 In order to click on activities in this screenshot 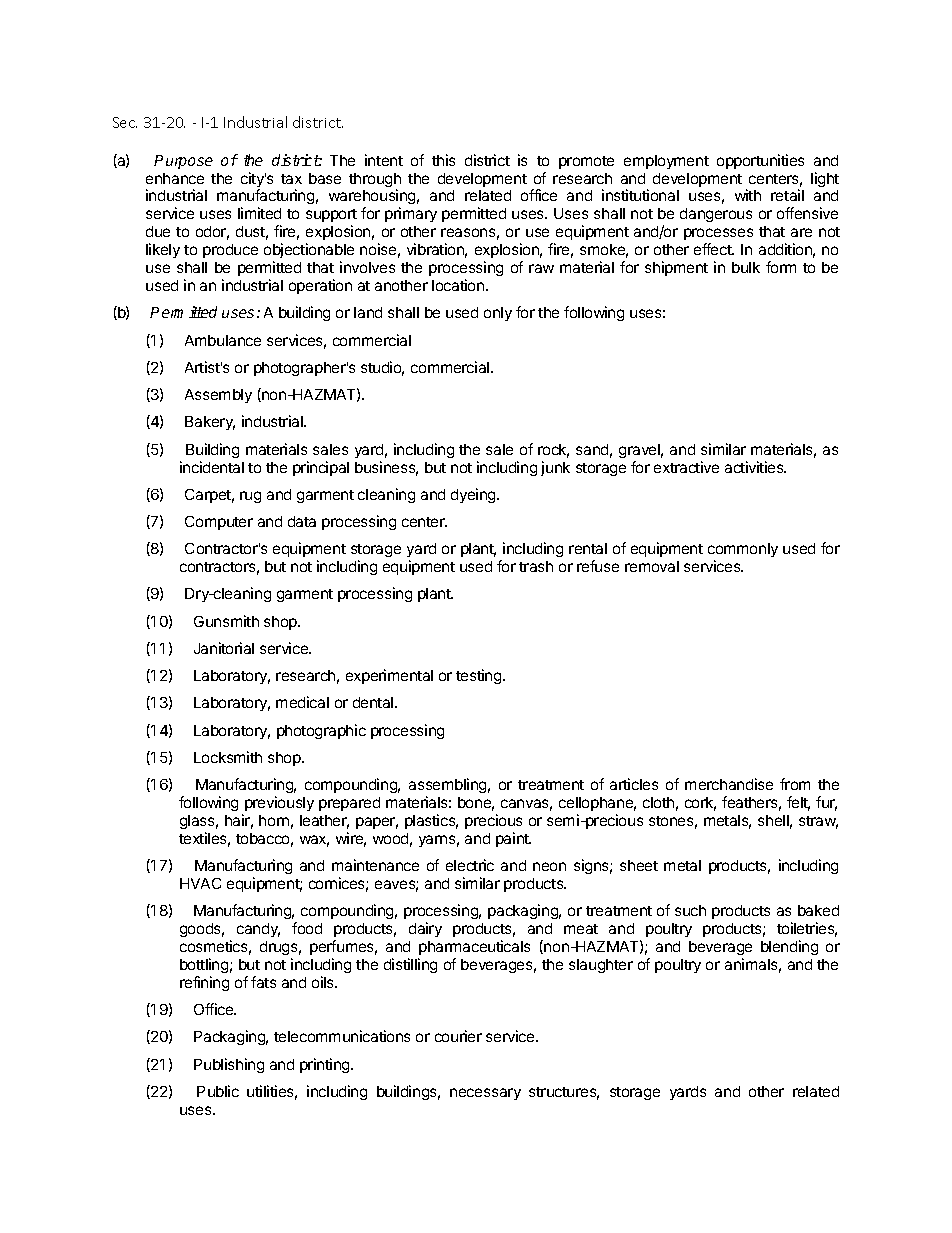, I will do `click(755, 467)`.
